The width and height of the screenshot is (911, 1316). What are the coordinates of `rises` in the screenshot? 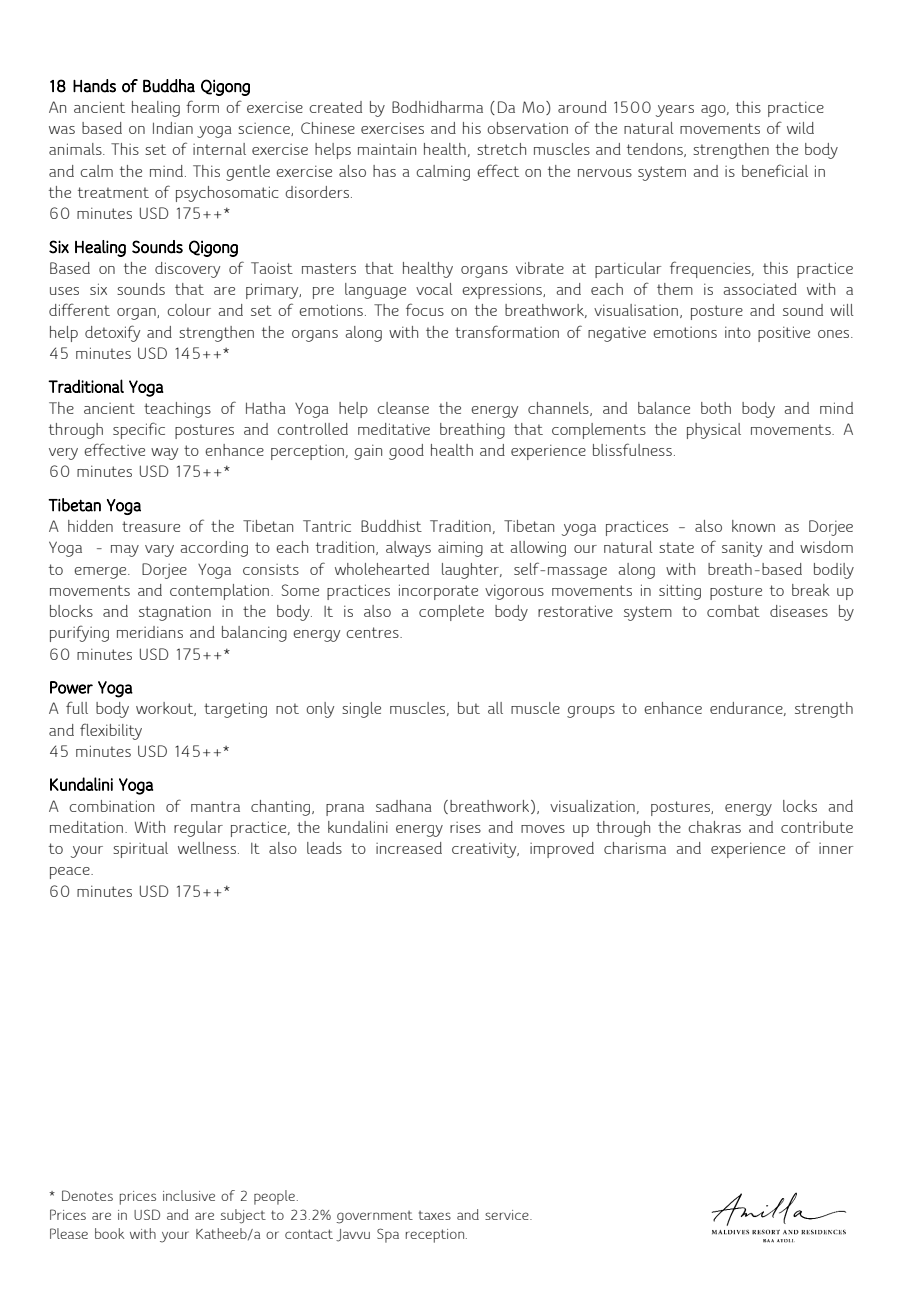 It's located at (465, 827).
